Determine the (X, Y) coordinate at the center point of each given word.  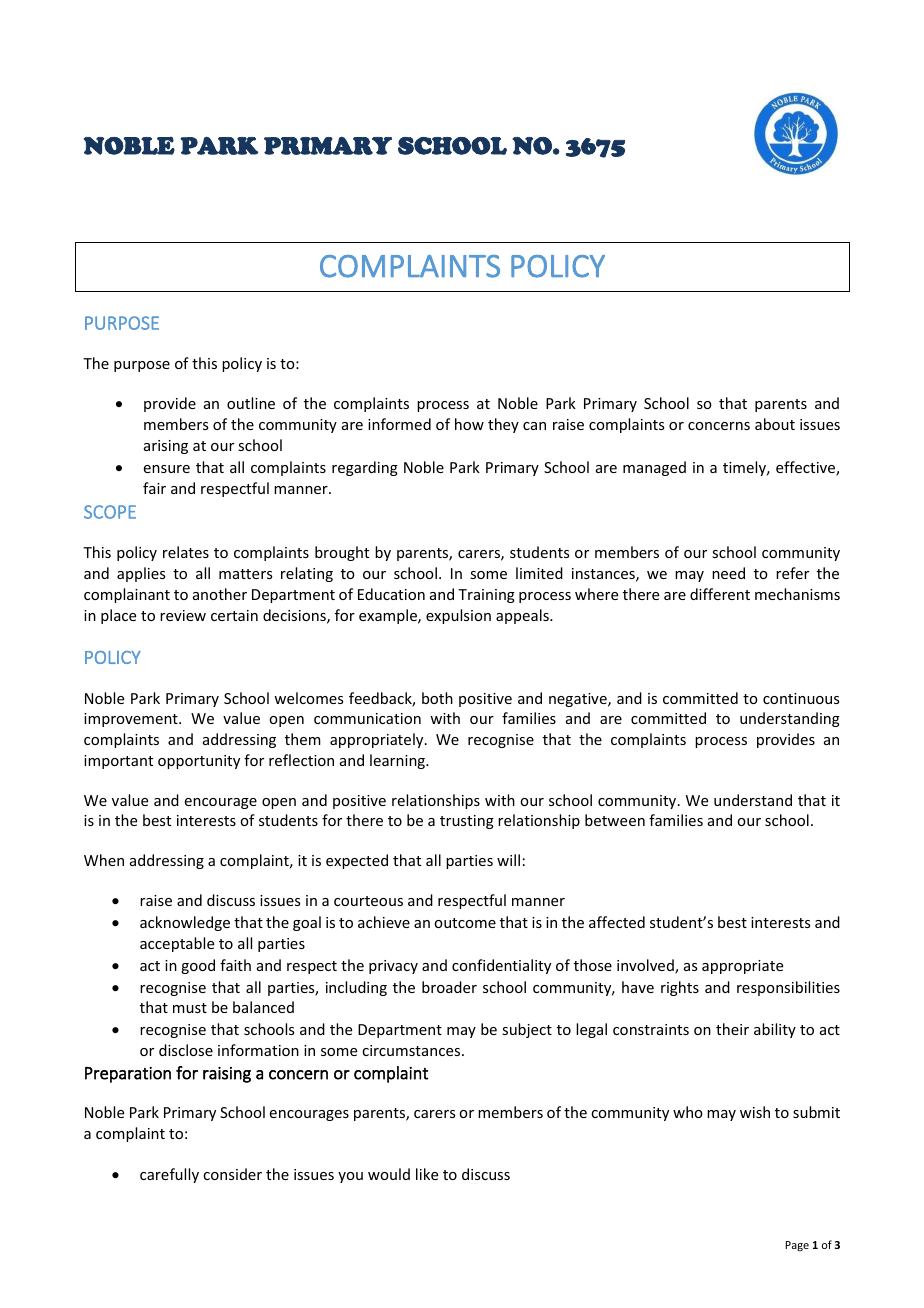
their (732, 1029)
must (190, 1008)
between (615, 820)
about (775, 424)
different (720, 594)
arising (166, 447)
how (469, 424)
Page (797, 1246)
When (104, 860)
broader (449, 987)
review (183, 615)
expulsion (458, 616)
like (427, 1174)
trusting (467, 822)
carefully (169, 1175)
